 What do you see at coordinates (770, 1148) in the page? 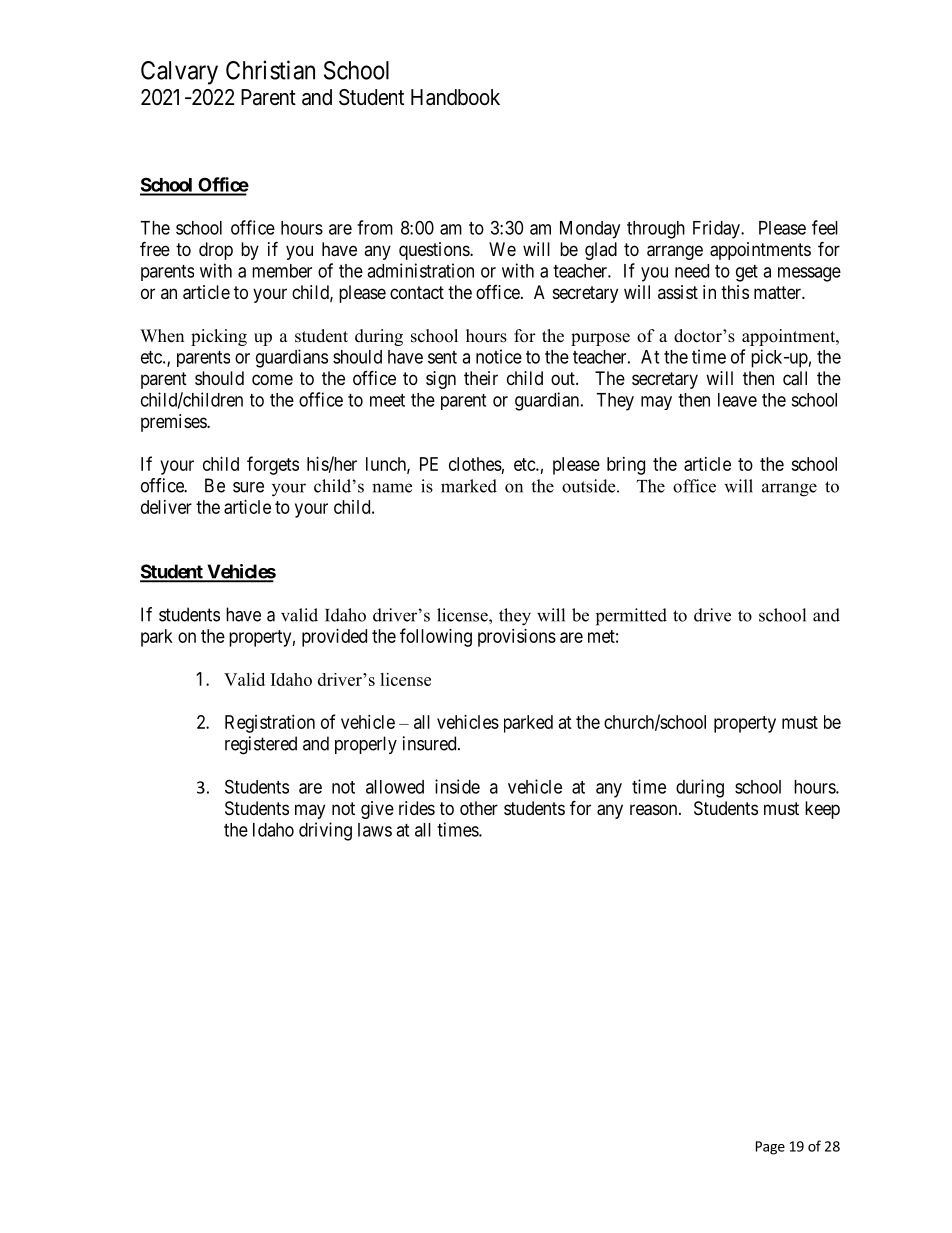
I see `Page` at bounding box center [770, 1148].
